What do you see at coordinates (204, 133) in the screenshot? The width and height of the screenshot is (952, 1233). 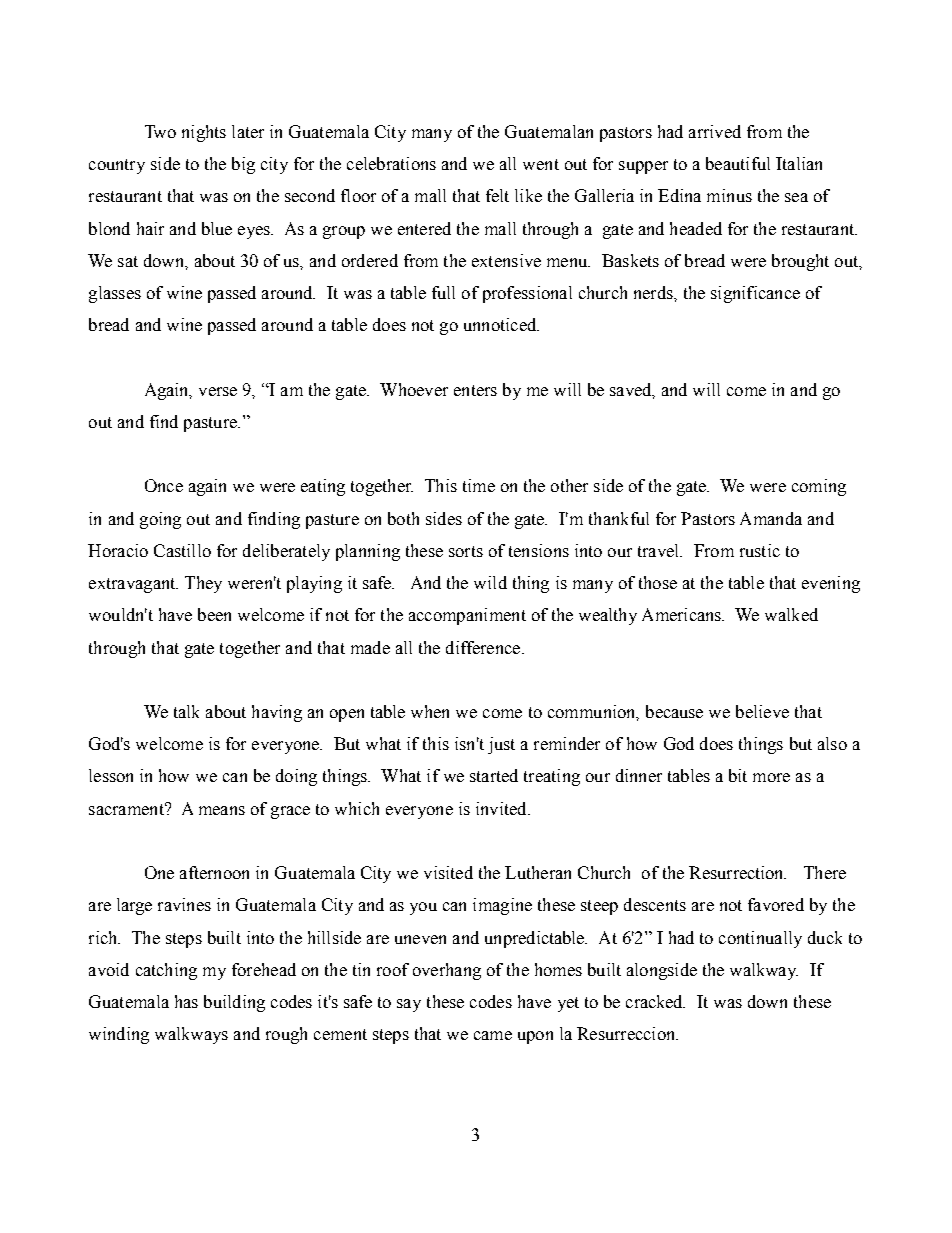 I see `nights` at bounding box center [204, 133].
